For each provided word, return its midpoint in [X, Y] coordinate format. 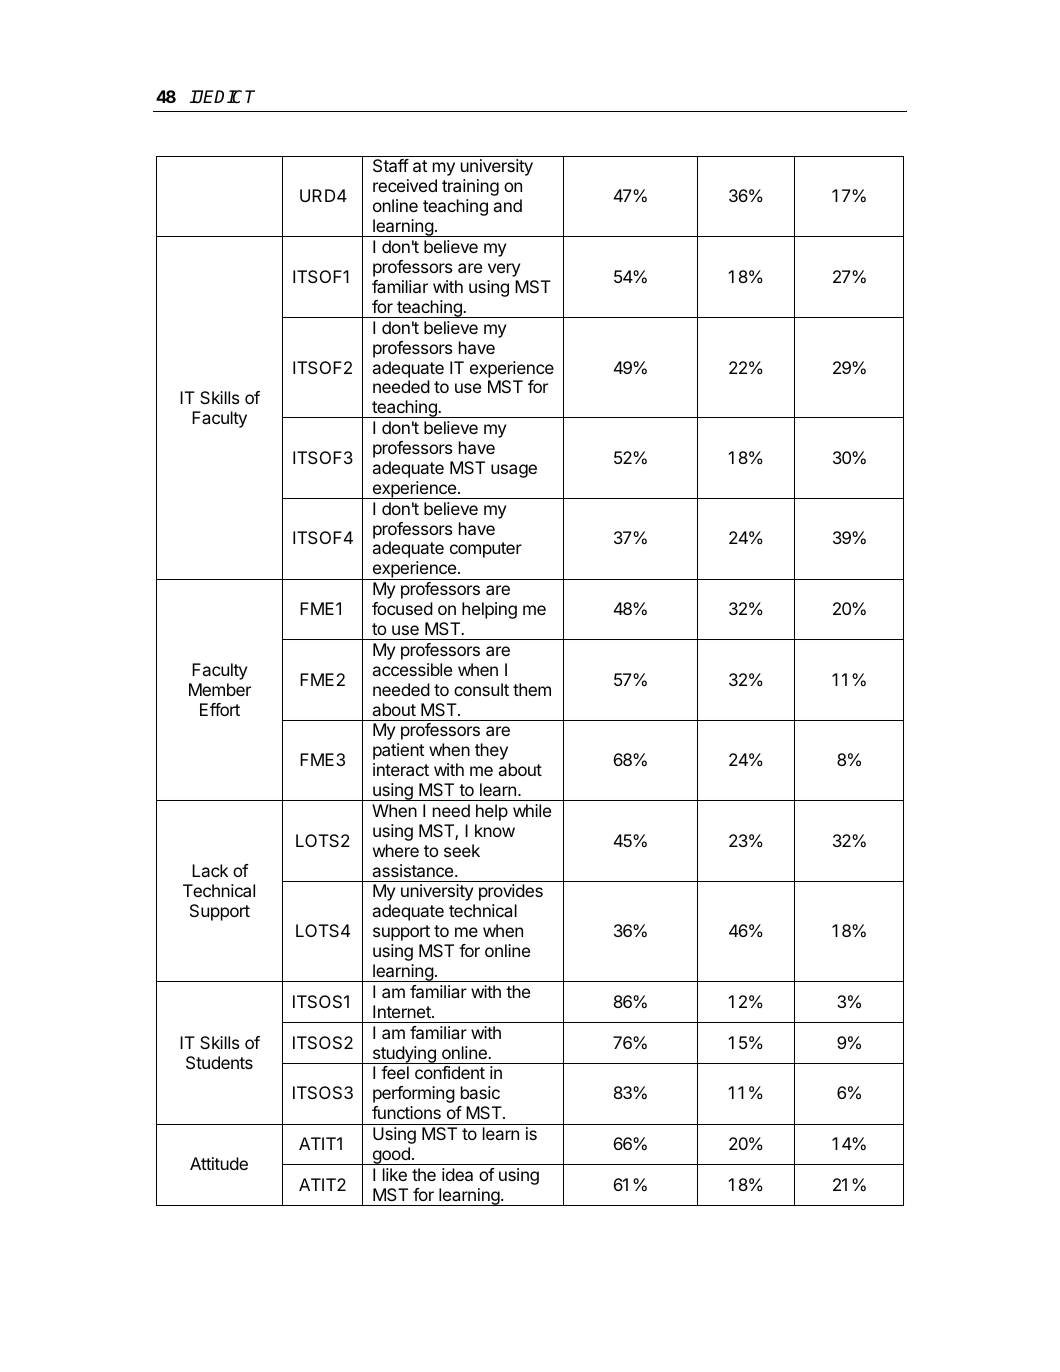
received [405, 185]
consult [481, 689]
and [508, 205]
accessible [412, 669]
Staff [391, 165]
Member [220, 689]
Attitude [219, 1163]
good [391, 1156]
